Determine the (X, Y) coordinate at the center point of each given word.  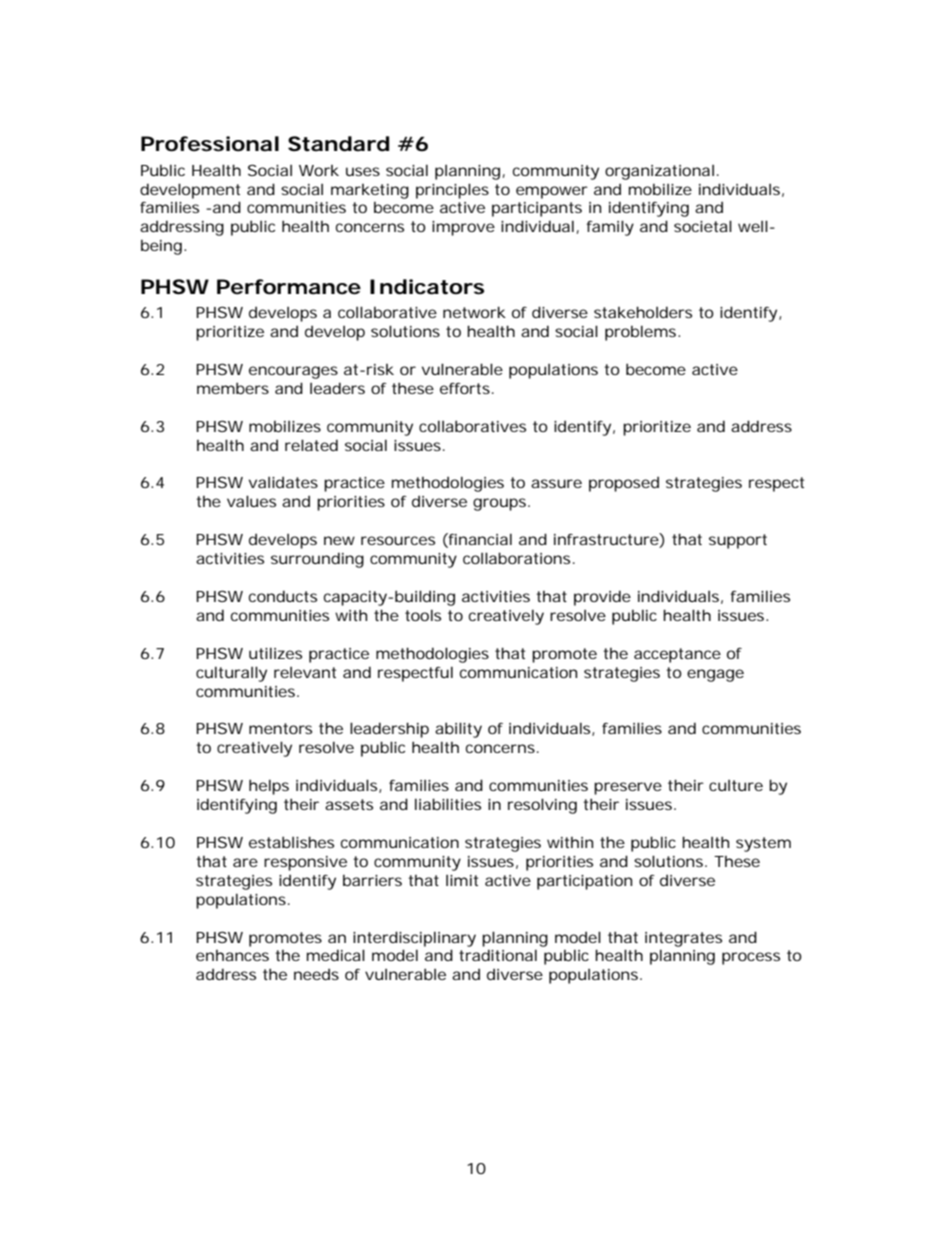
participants (537, 209)
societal (703, 226)
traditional (498, 955)
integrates (683, 939)
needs (316, 974)
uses (363, 171)
